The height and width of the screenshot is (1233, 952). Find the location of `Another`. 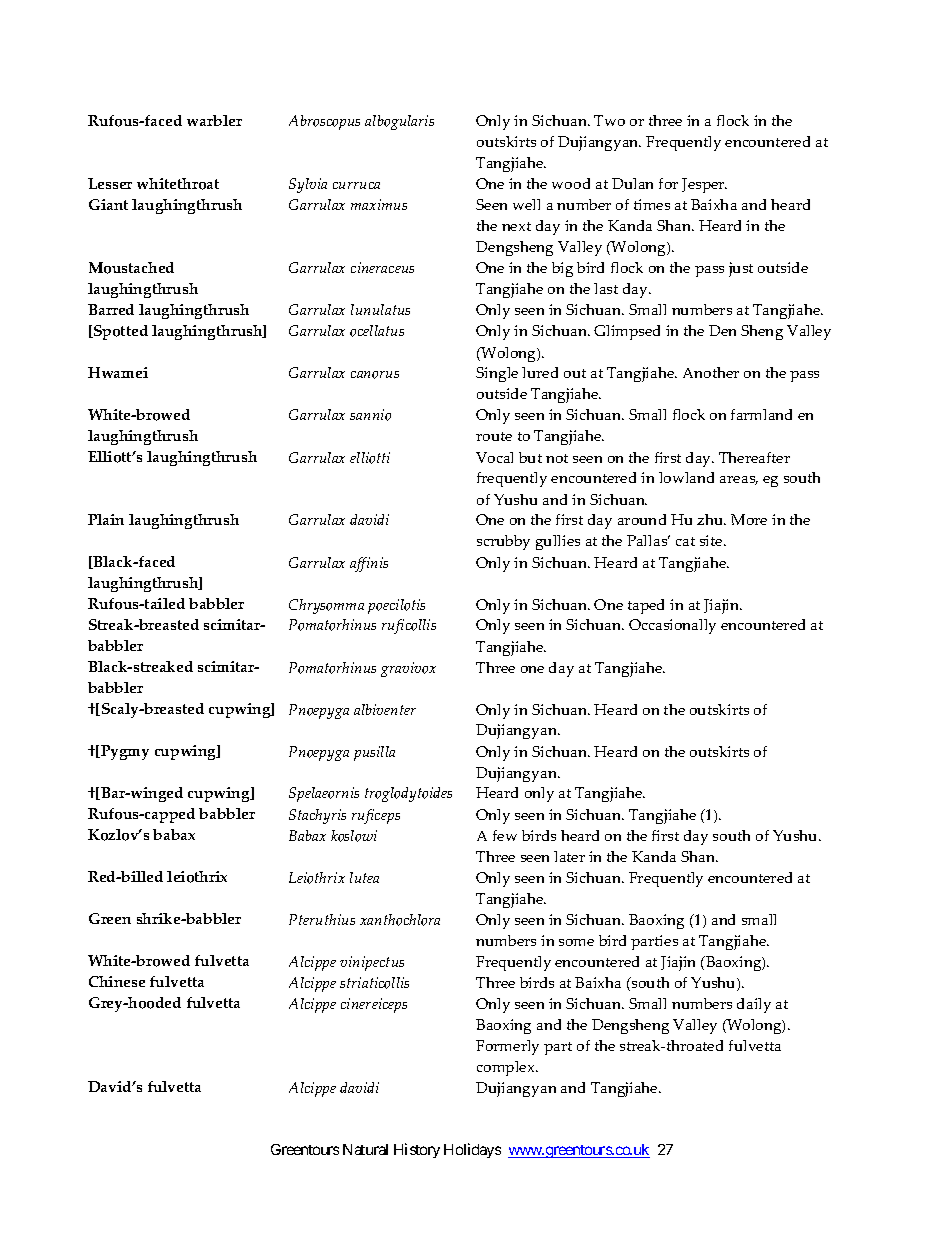

Another is located at coordinates (711, 372).
